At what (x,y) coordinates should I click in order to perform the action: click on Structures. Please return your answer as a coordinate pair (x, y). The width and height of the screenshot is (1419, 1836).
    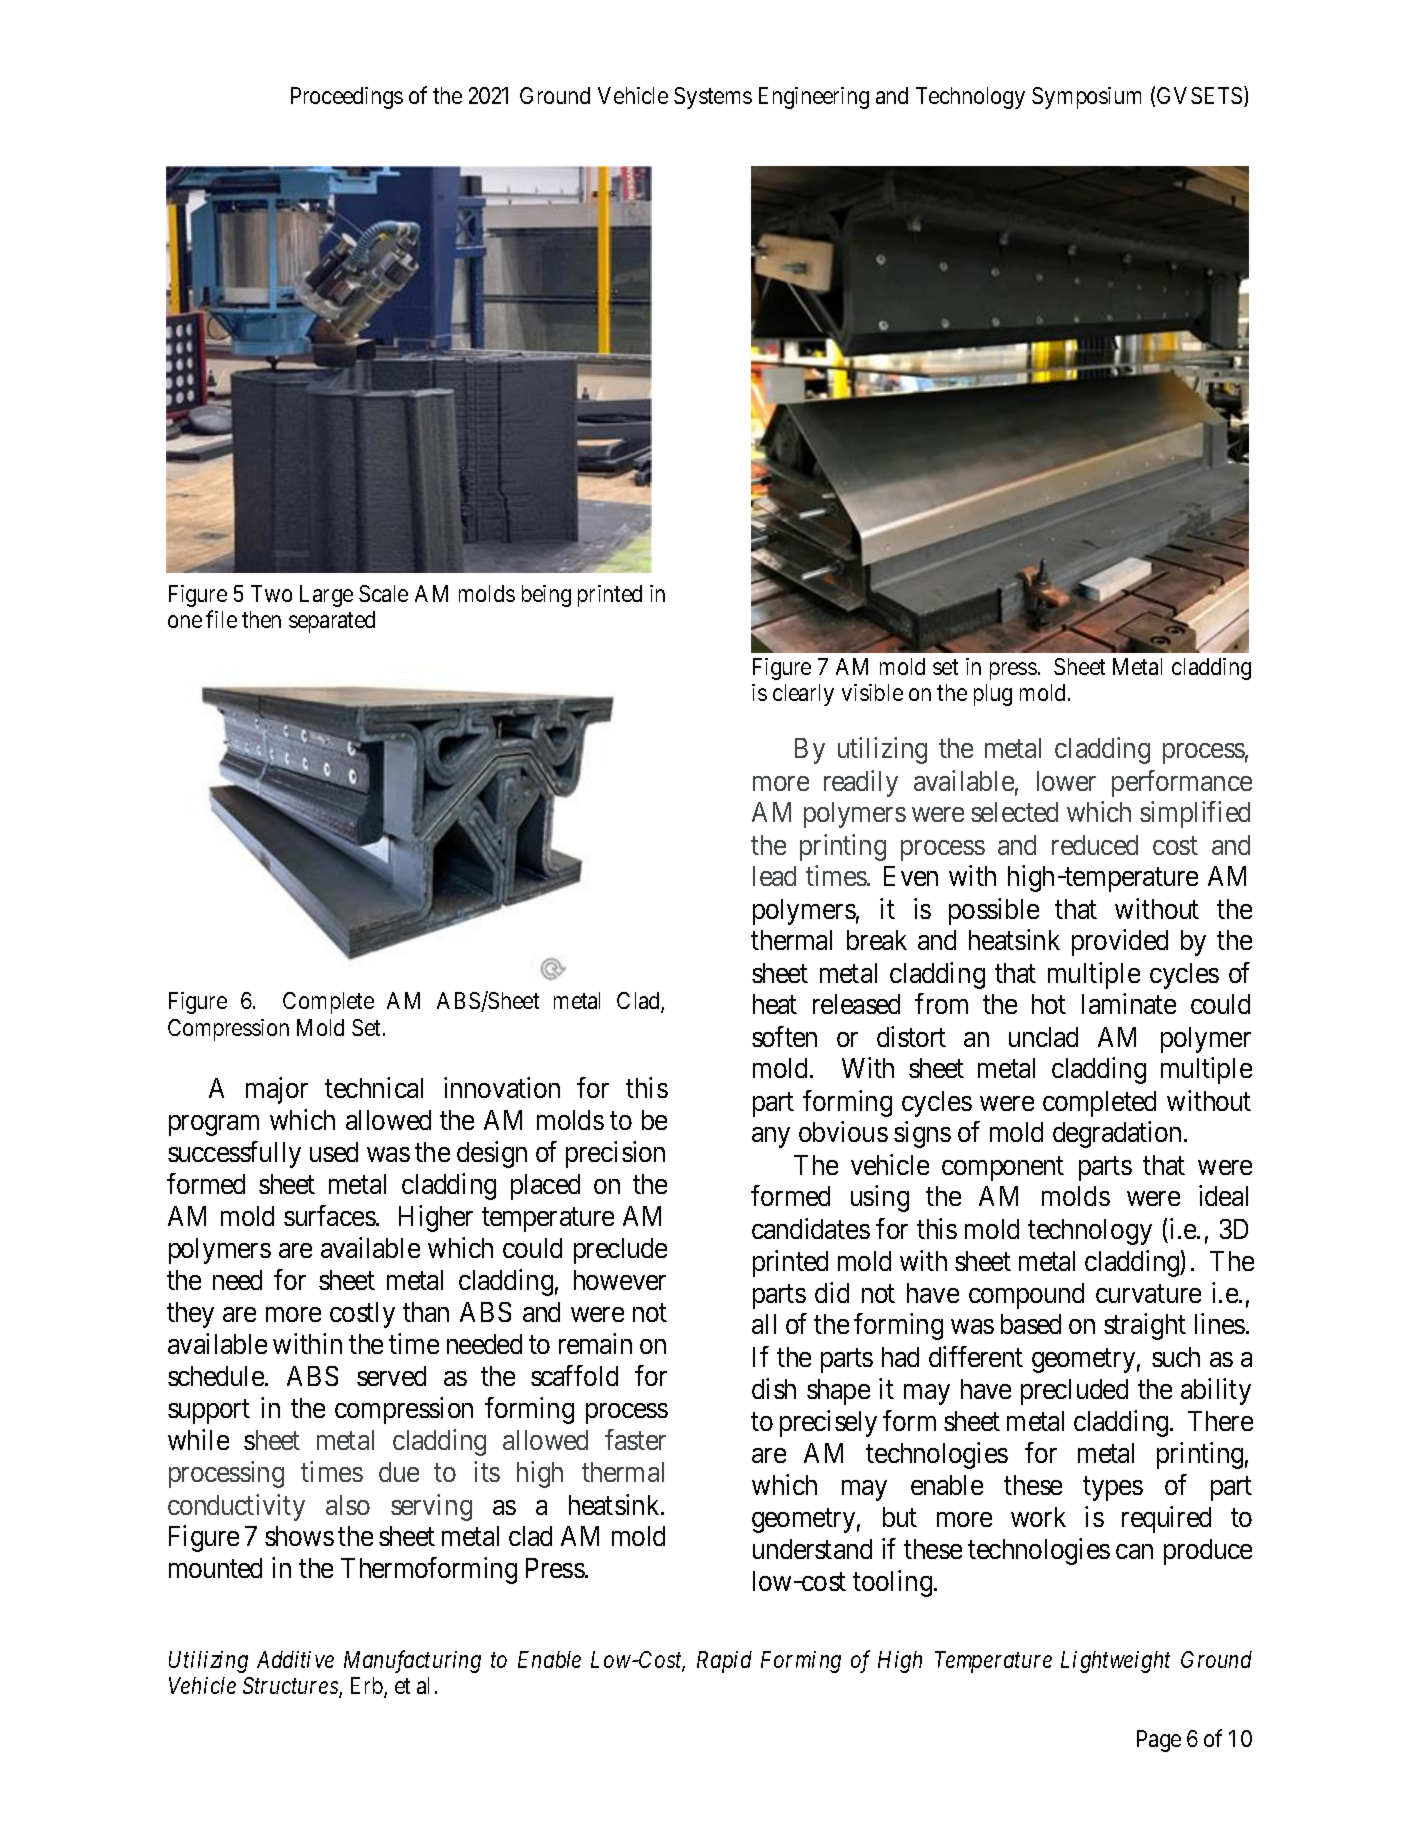
    Looking at the image, I should click on (291, 1687).
